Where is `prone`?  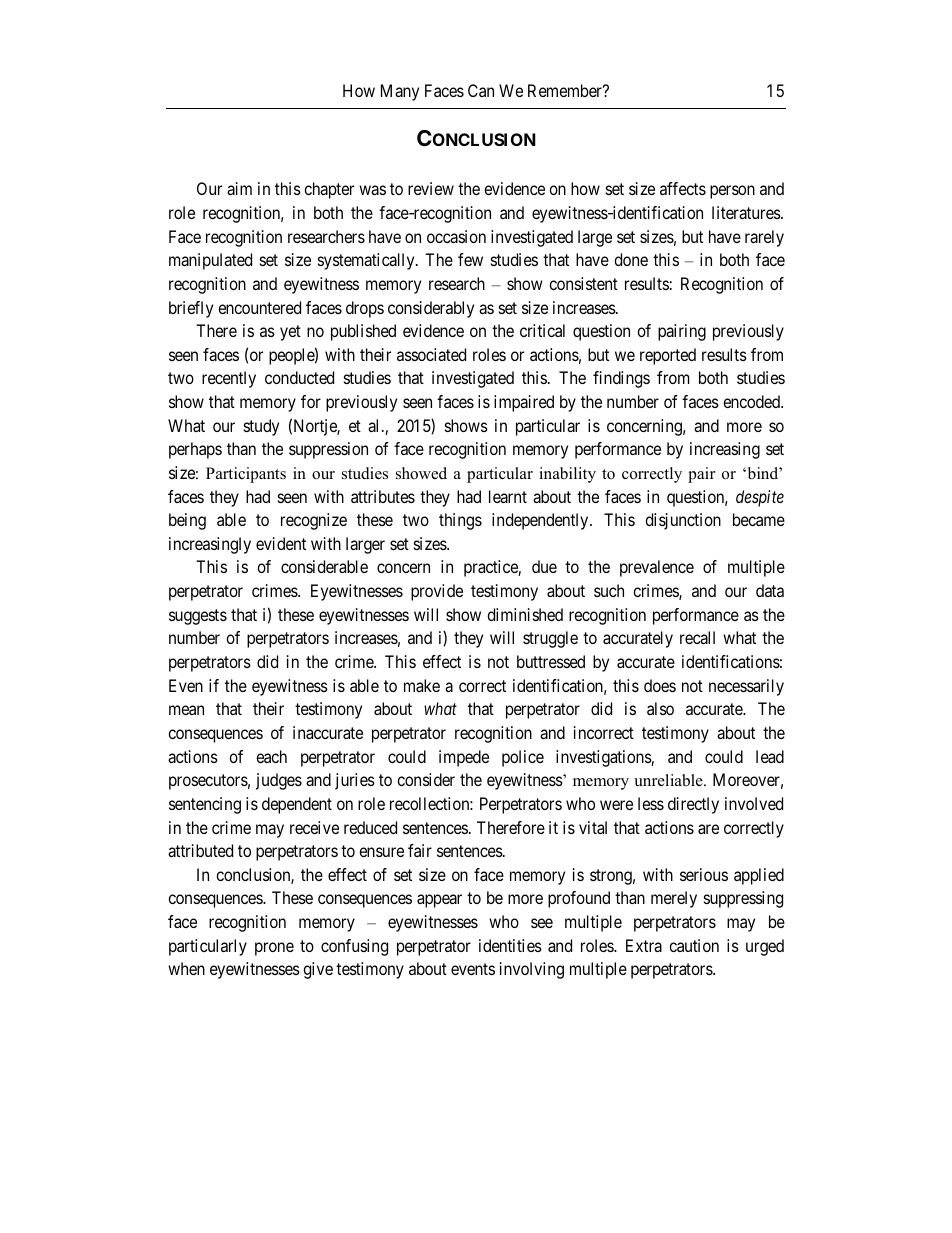 prone is located at coordinates (274, 949).
